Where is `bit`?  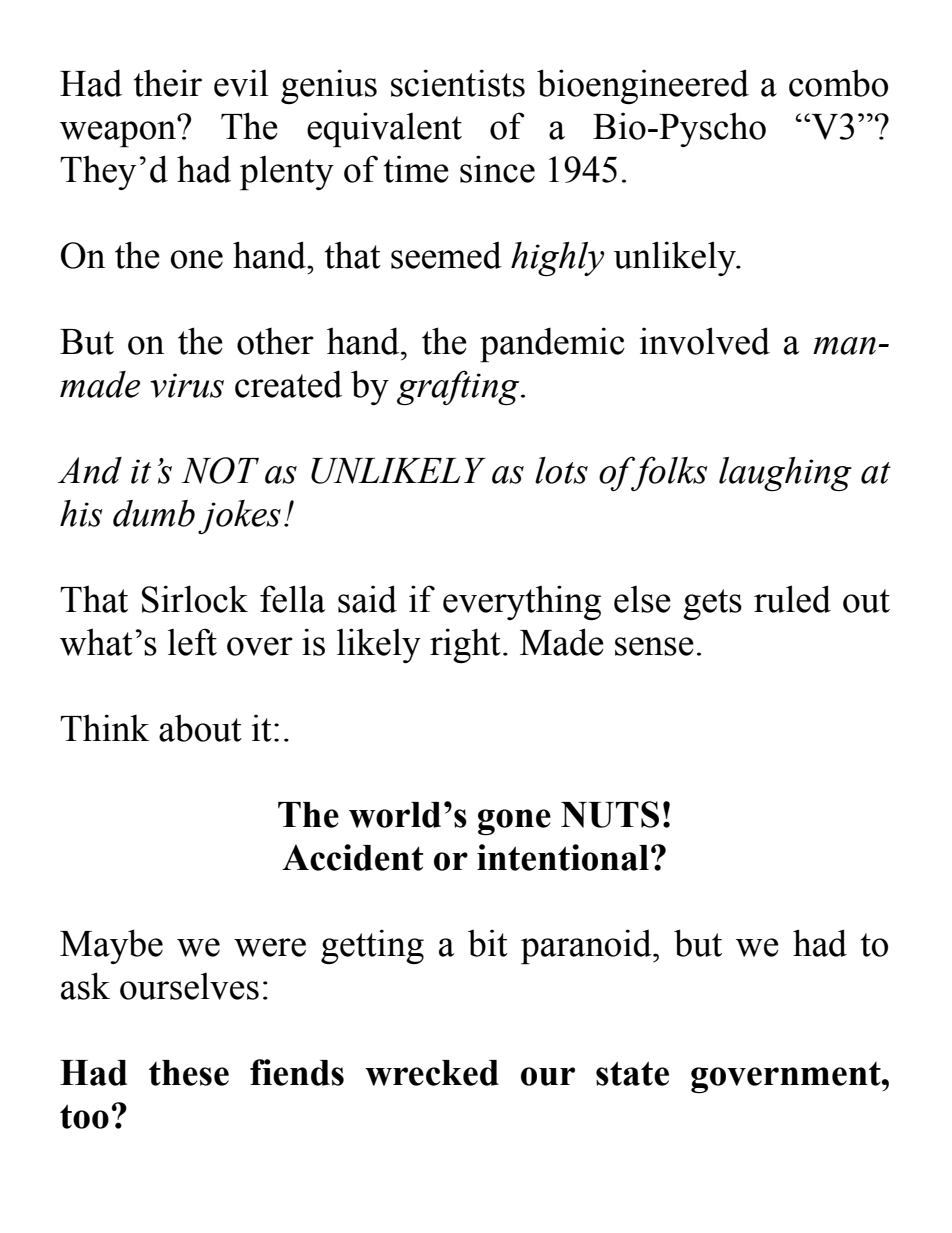 bit is located at coordinates (488, 943).
